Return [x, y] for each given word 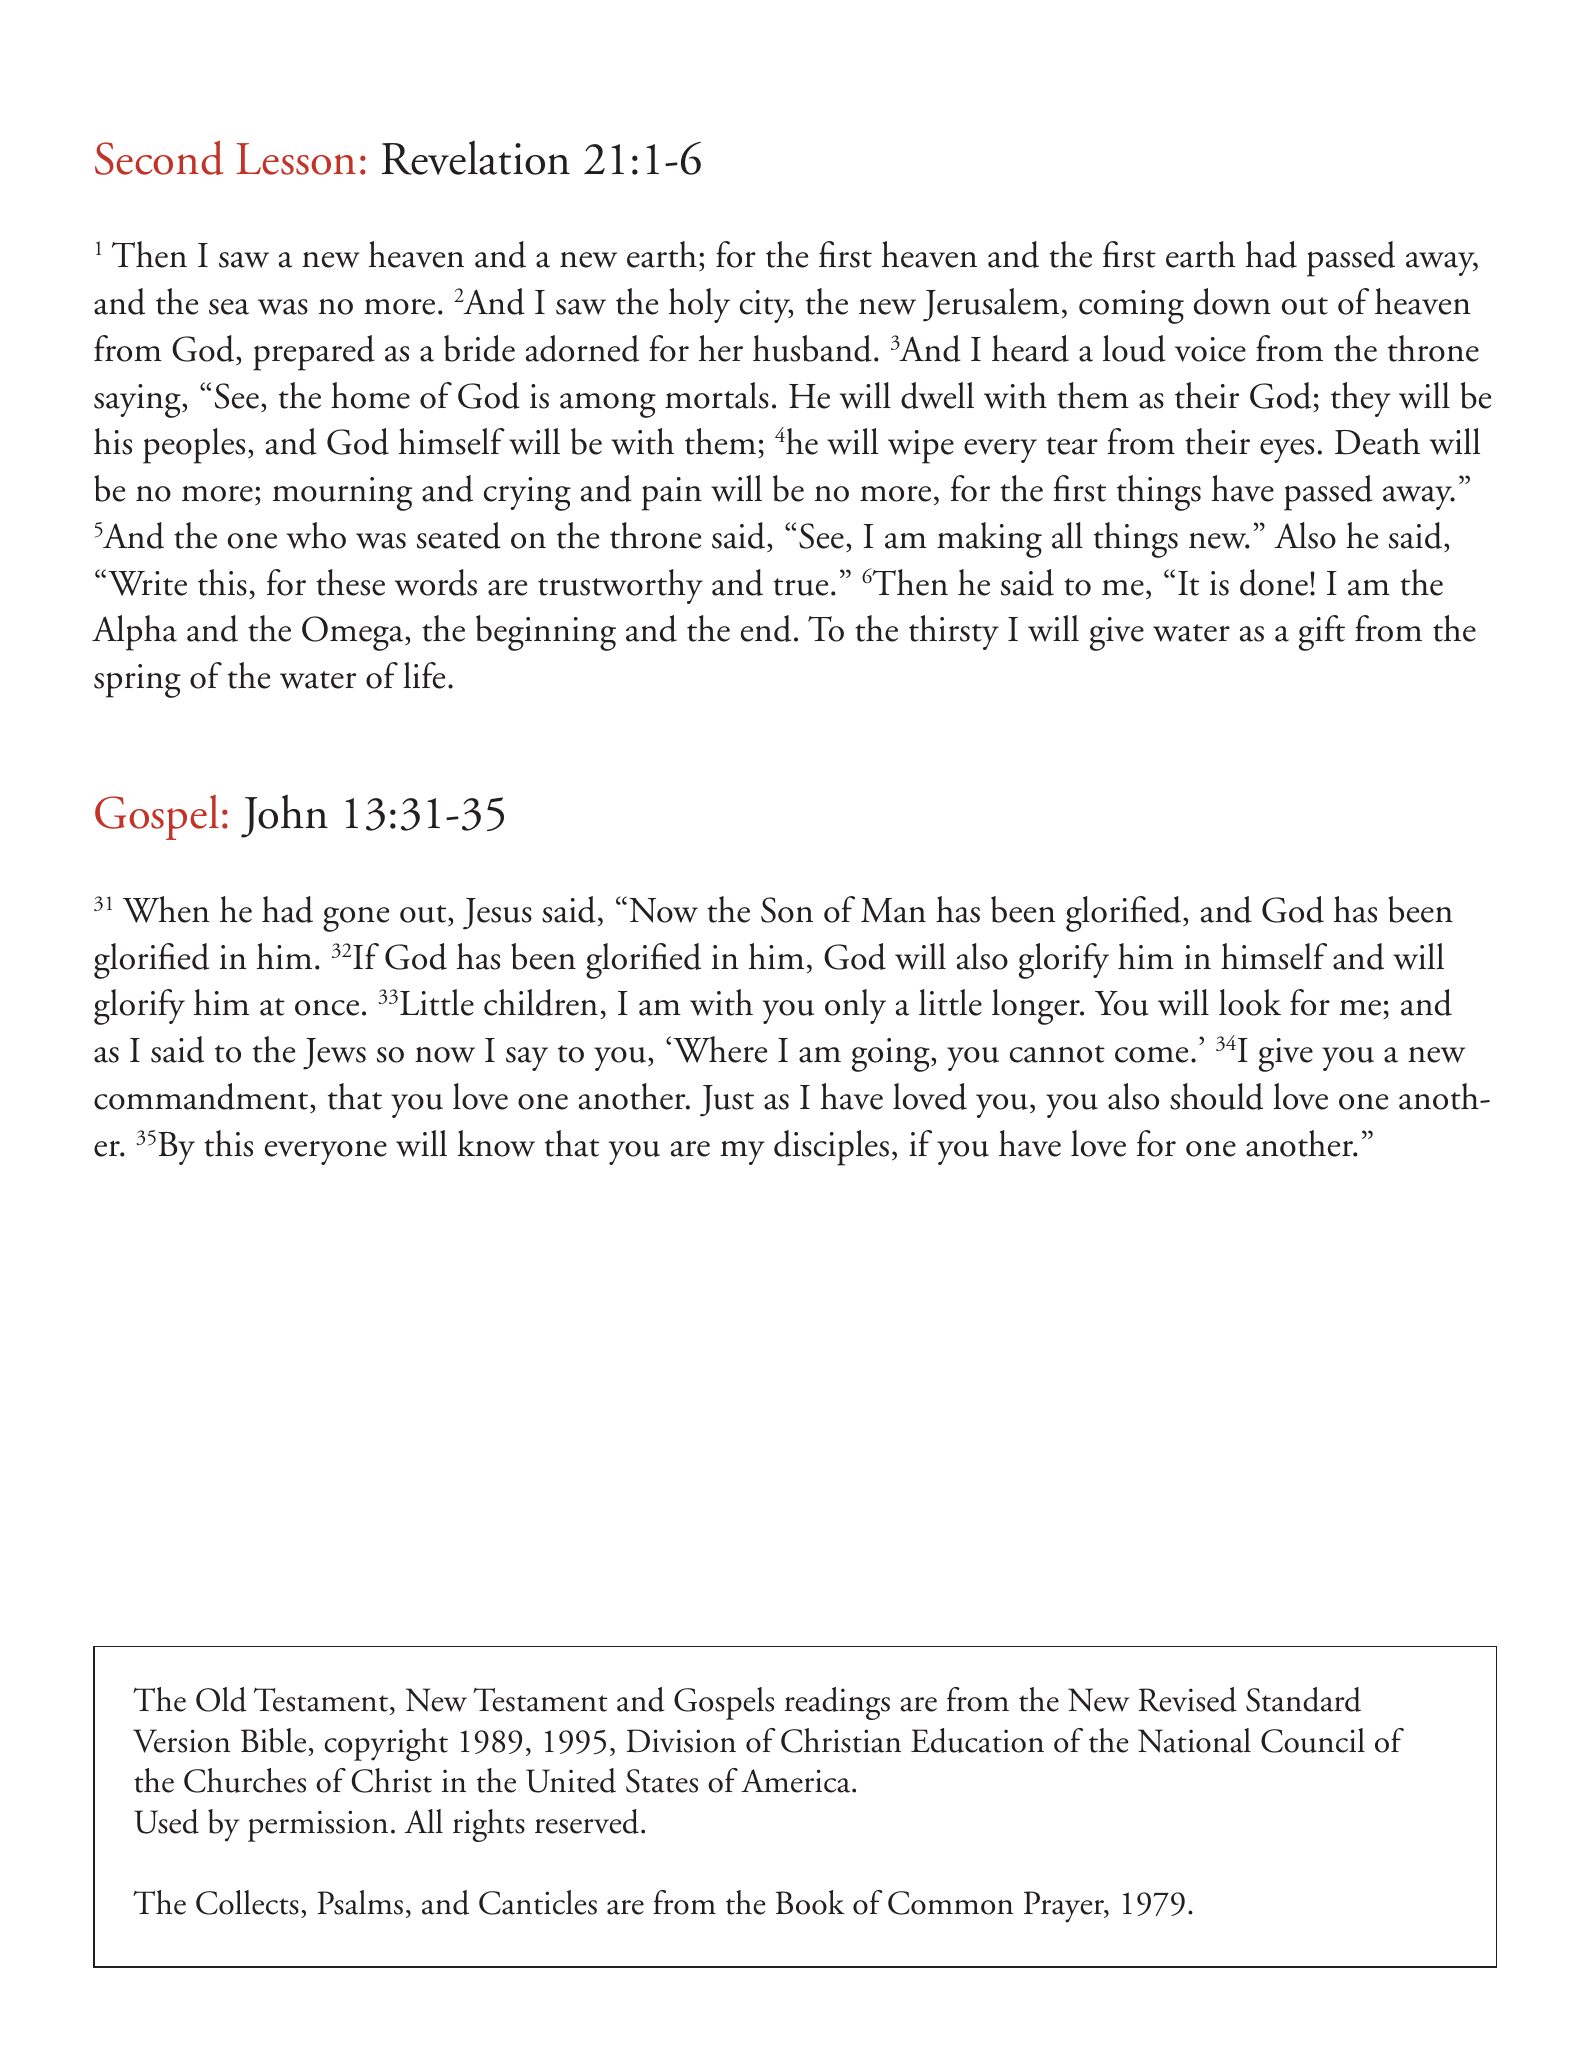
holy [699, 305]
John [284, 816]
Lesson [296, 159]
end [766, 628]
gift [1322, 633]
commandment [202, 1098]
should [1216, 1096]
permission [318, 1826]
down [1232, 301]
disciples [831, 1148]
